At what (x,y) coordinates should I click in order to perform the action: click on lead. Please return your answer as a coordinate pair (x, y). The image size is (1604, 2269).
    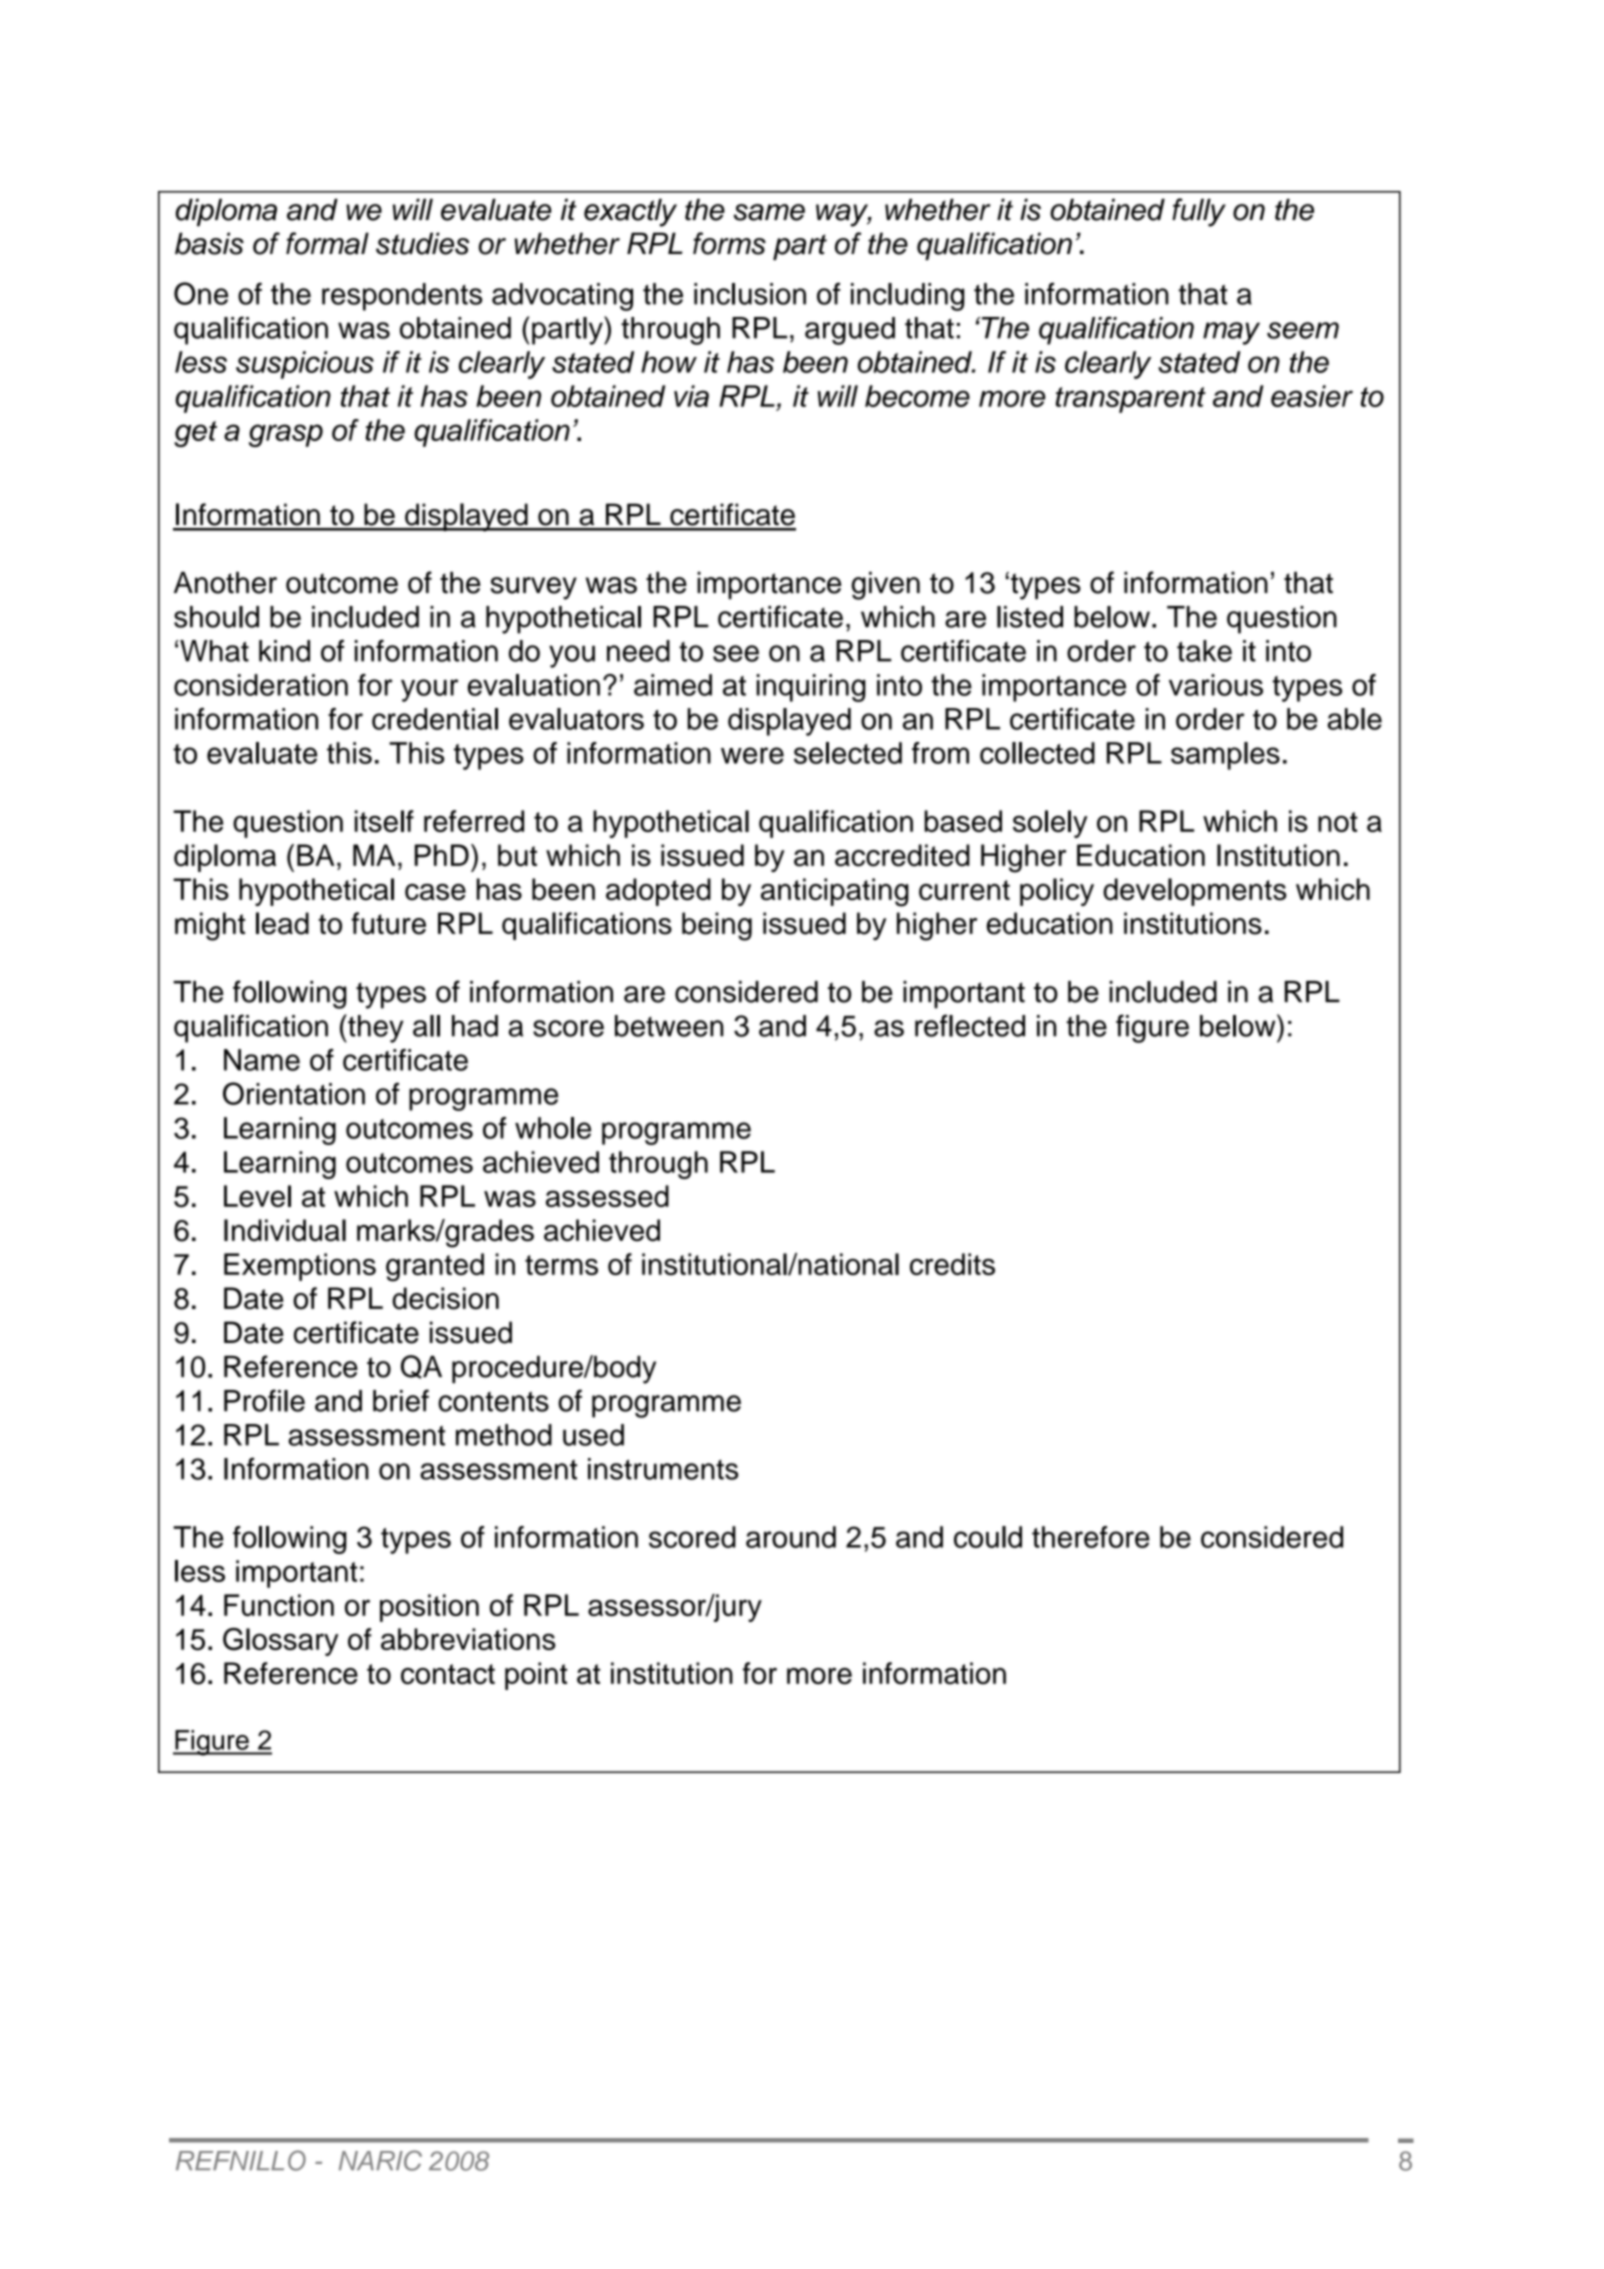
    Looking at the image, I should click on (282, 923).
